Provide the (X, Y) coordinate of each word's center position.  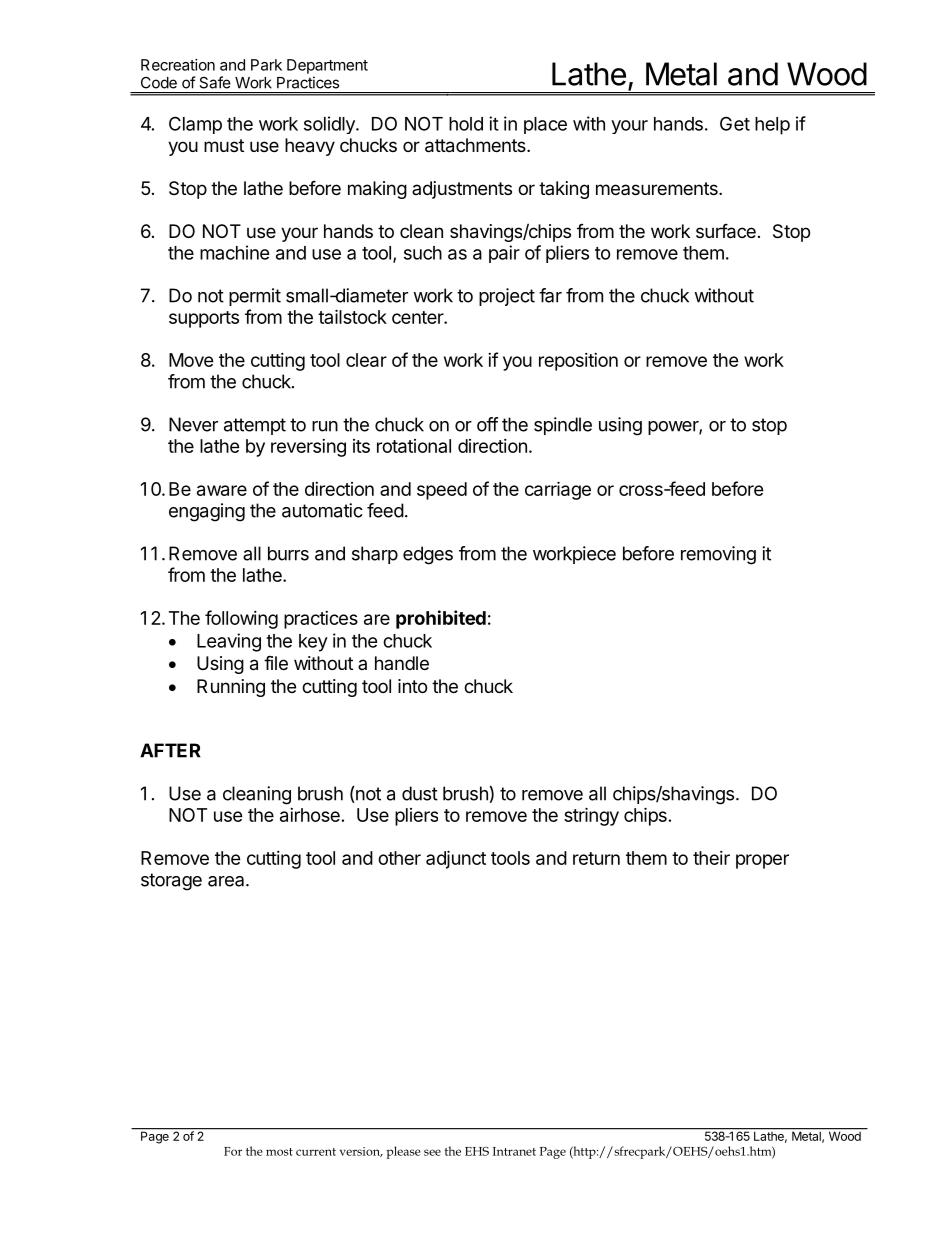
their (711, 858)
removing (718, 555)
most (279, 1152)
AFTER (170, 750)
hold (466, 124)
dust (420, 793)
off (488, 424)
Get (735, 123)
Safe (215, 82)
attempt (255, 426)
